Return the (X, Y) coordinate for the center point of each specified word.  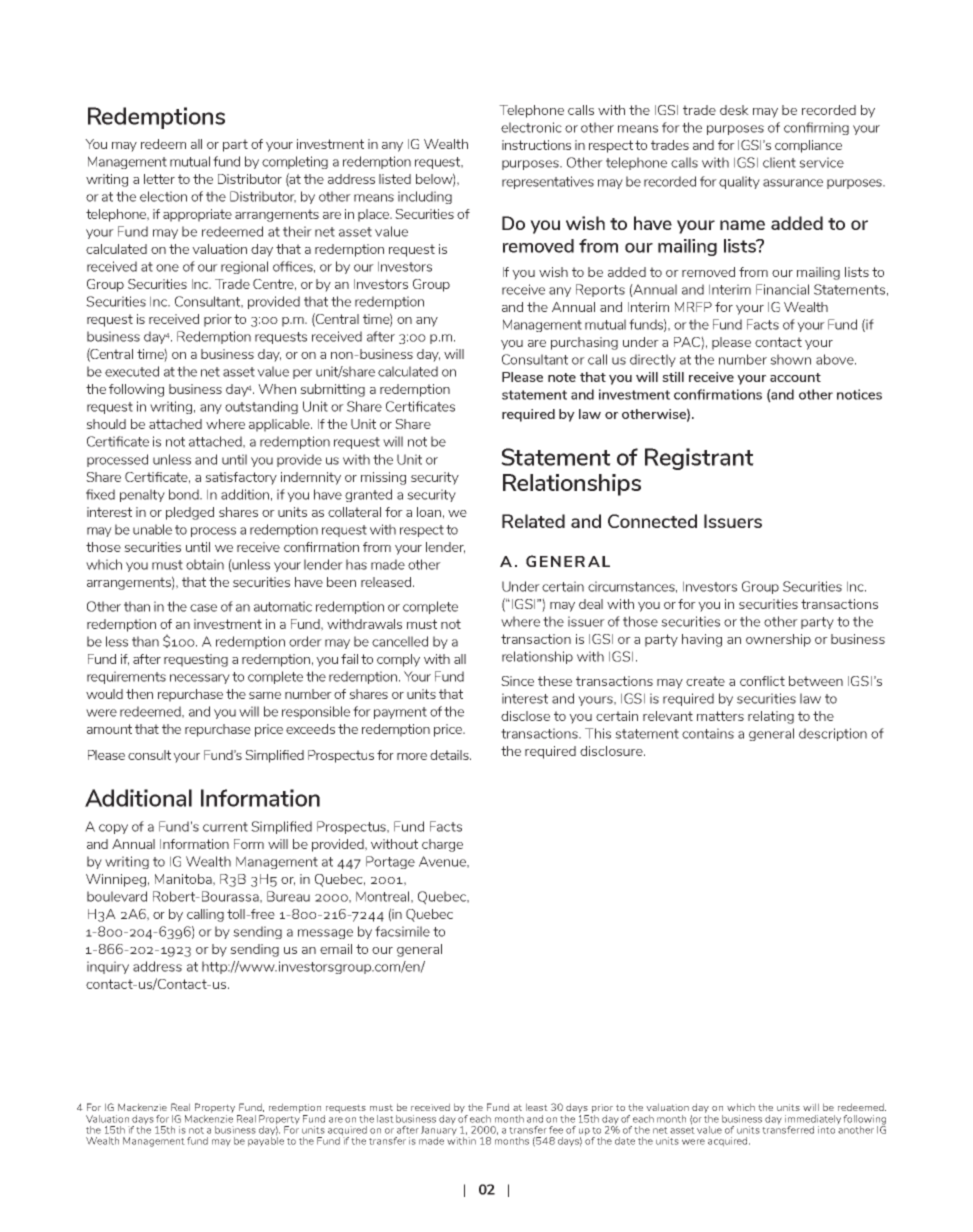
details (450, 755)
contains (708, 733)
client (779, 162)
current (225, 827)
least (537, 1107)
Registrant (699, 459)
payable (266, 1141)
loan (429, 512)
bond (185, 494)
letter (159, 179)
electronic (531, 127)
